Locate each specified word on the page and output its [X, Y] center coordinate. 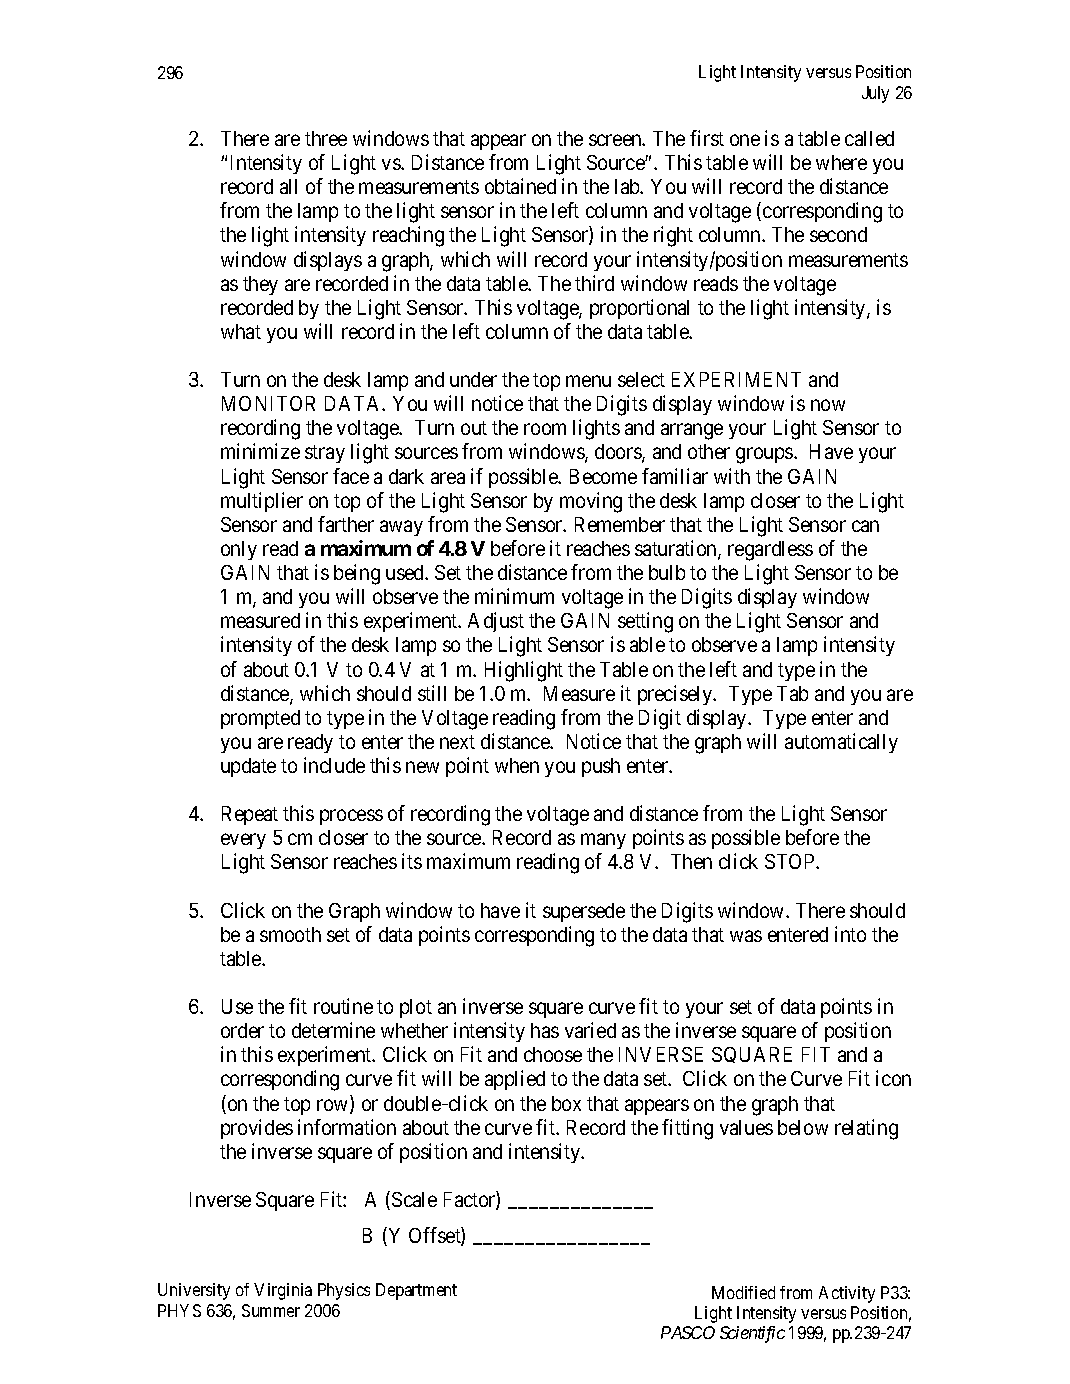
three [326, 138]
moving [591, 502]
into [850, 934]
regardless [770, 551]
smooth [290, 934]
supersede [584, 912]
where [841, 162]
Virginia [283, 1291]
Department [416, 1291]
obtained [520, 186]
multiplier [262, 502]
